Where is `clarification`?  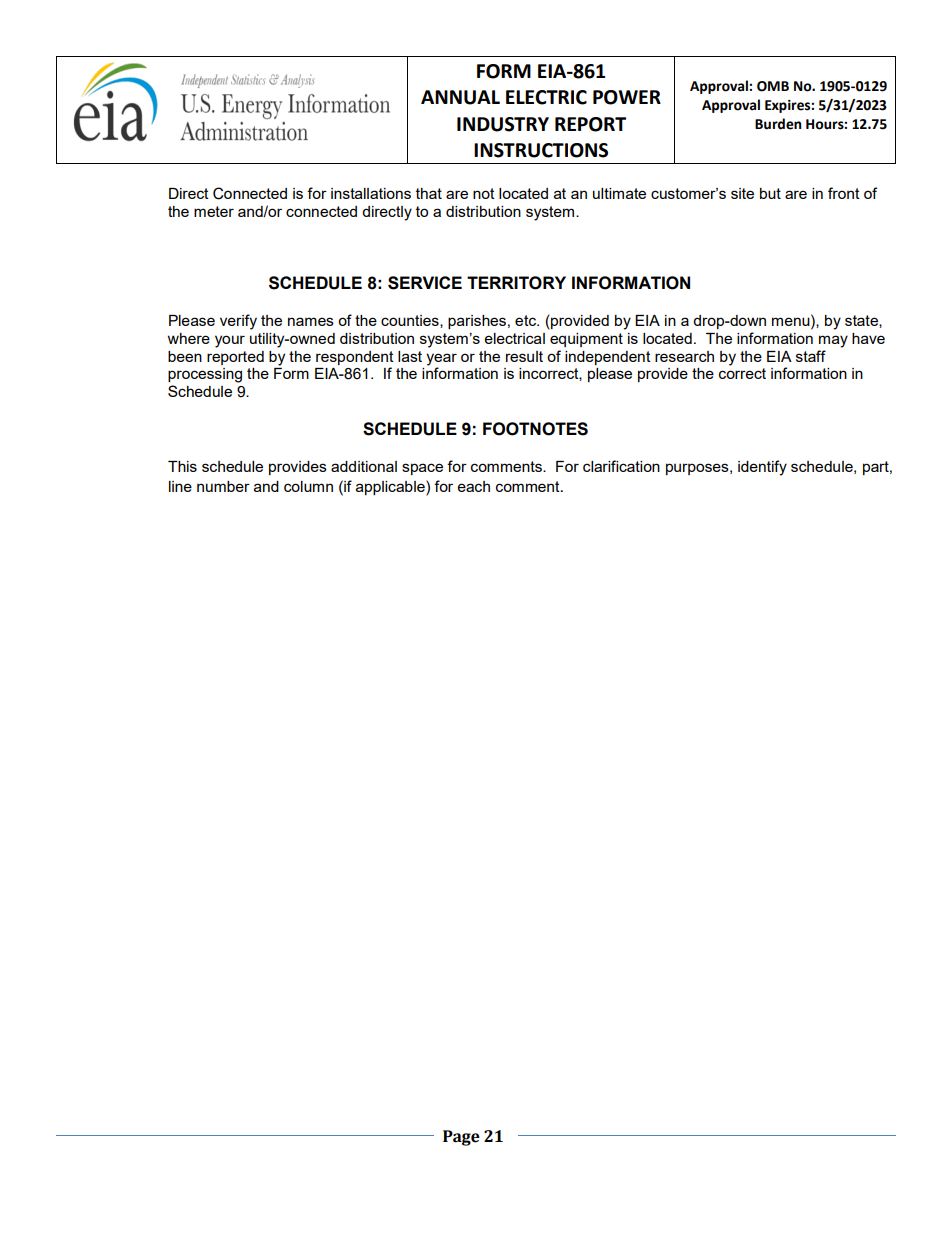
clarification is located at coordinates (621, 466).
